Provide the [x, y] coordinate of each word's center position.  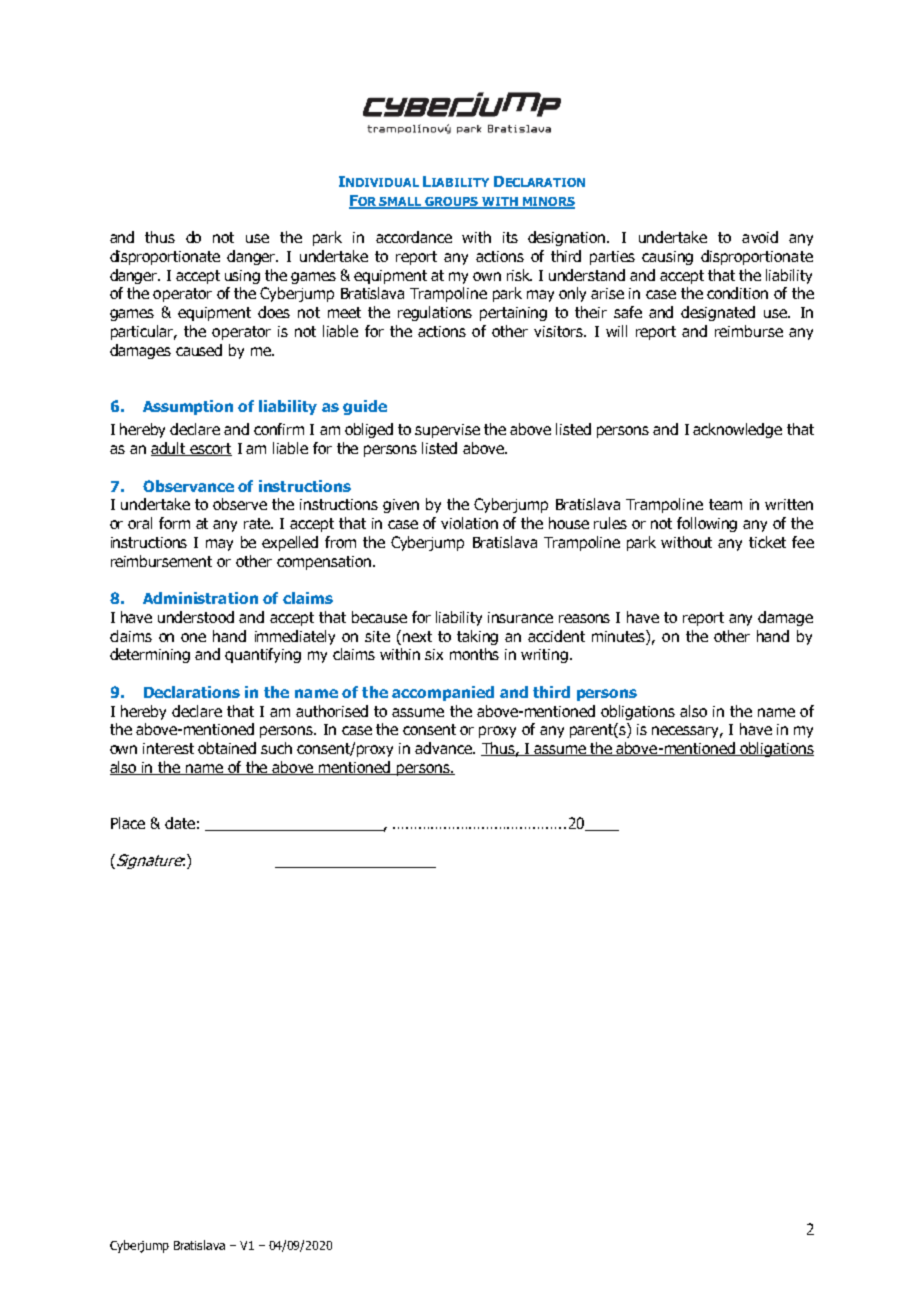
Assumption [188, 407]
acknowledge [737, 430]
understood [196, 617]
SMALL [401, 202]
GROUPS [452, 202]
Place [128, 823]
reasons [584, 618]
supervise [447, 431]
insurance [520, 617]
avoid [760, 237]
